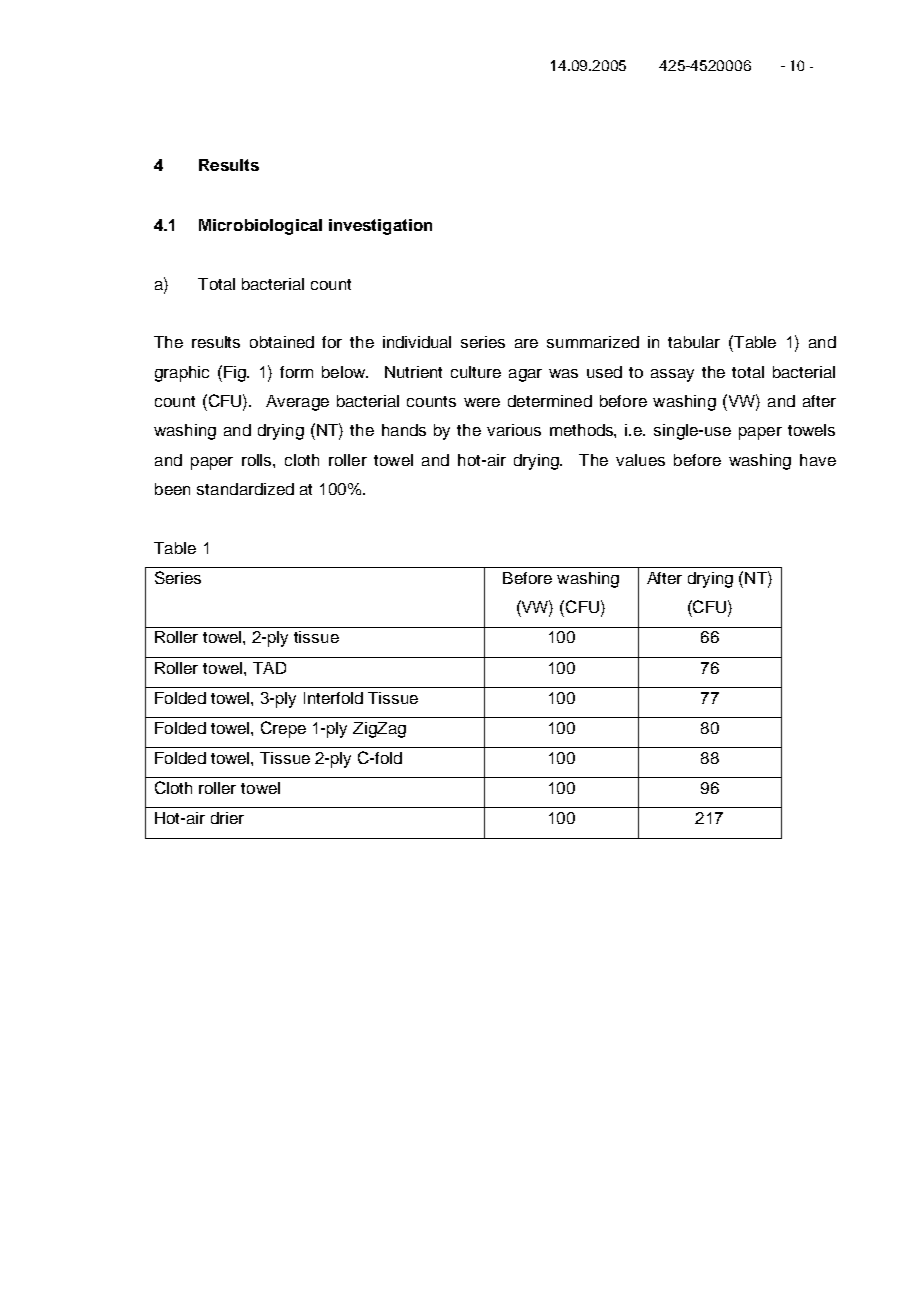 This screenshot has width=924, height=1308. What do you see at coordinates (245, 489) in the screenshot?
I see `standardized` at bounding box center [245, 489].
